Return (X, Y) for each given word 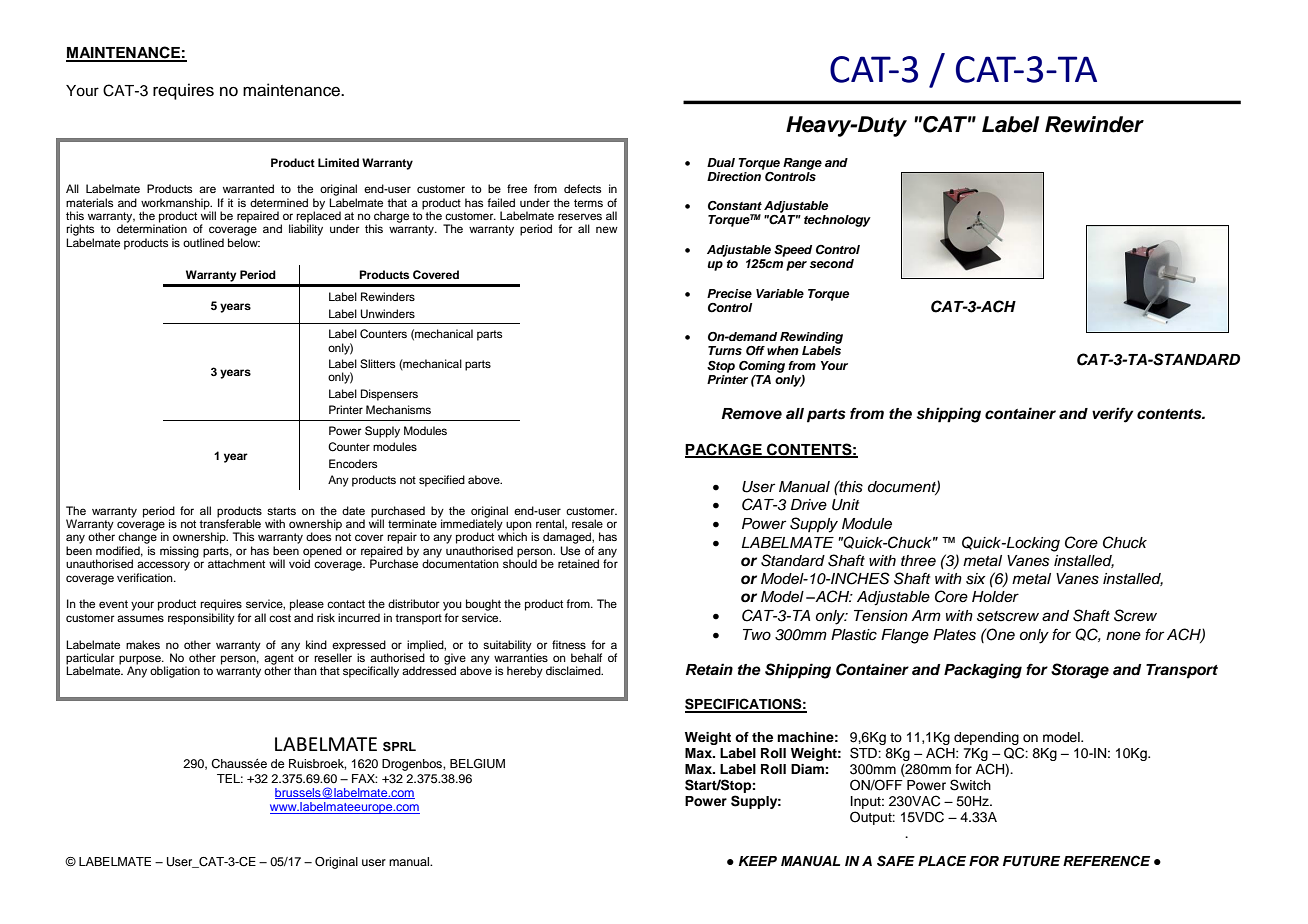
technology (837, 221)
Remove (752, 414)
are (207, 189)
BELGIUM (477, 764)
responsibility (201, 619)
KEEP (758, 861)
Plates (954, 635)
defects (582, 188)
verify (1112, 415)
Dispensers (389, 395)
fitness (569, 644)
